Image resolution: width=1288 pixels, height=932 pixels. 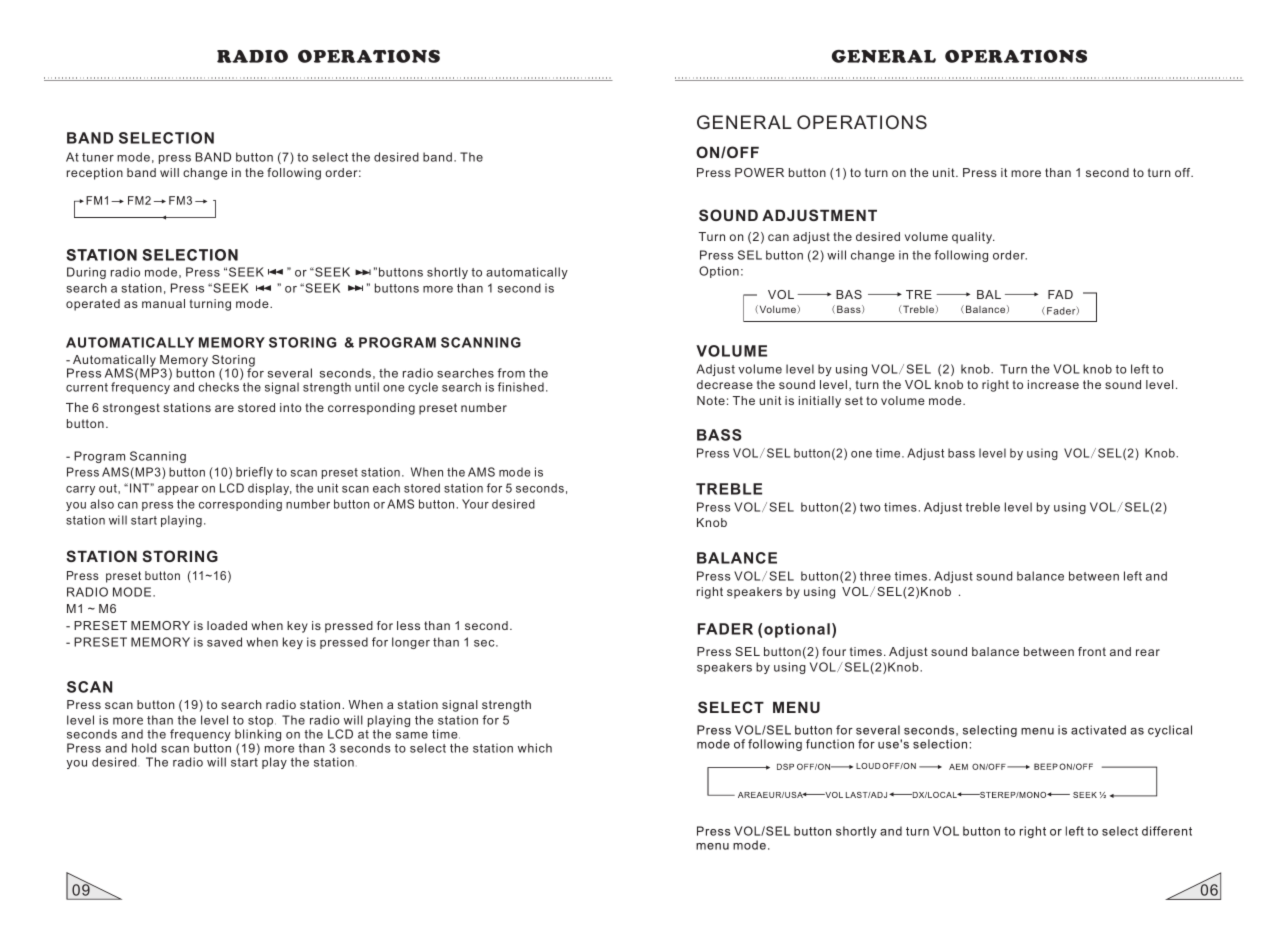 What do you see at coordinates (258, 736) in the screenshot?
I see `blinking` at bounding box center [258, 736].
